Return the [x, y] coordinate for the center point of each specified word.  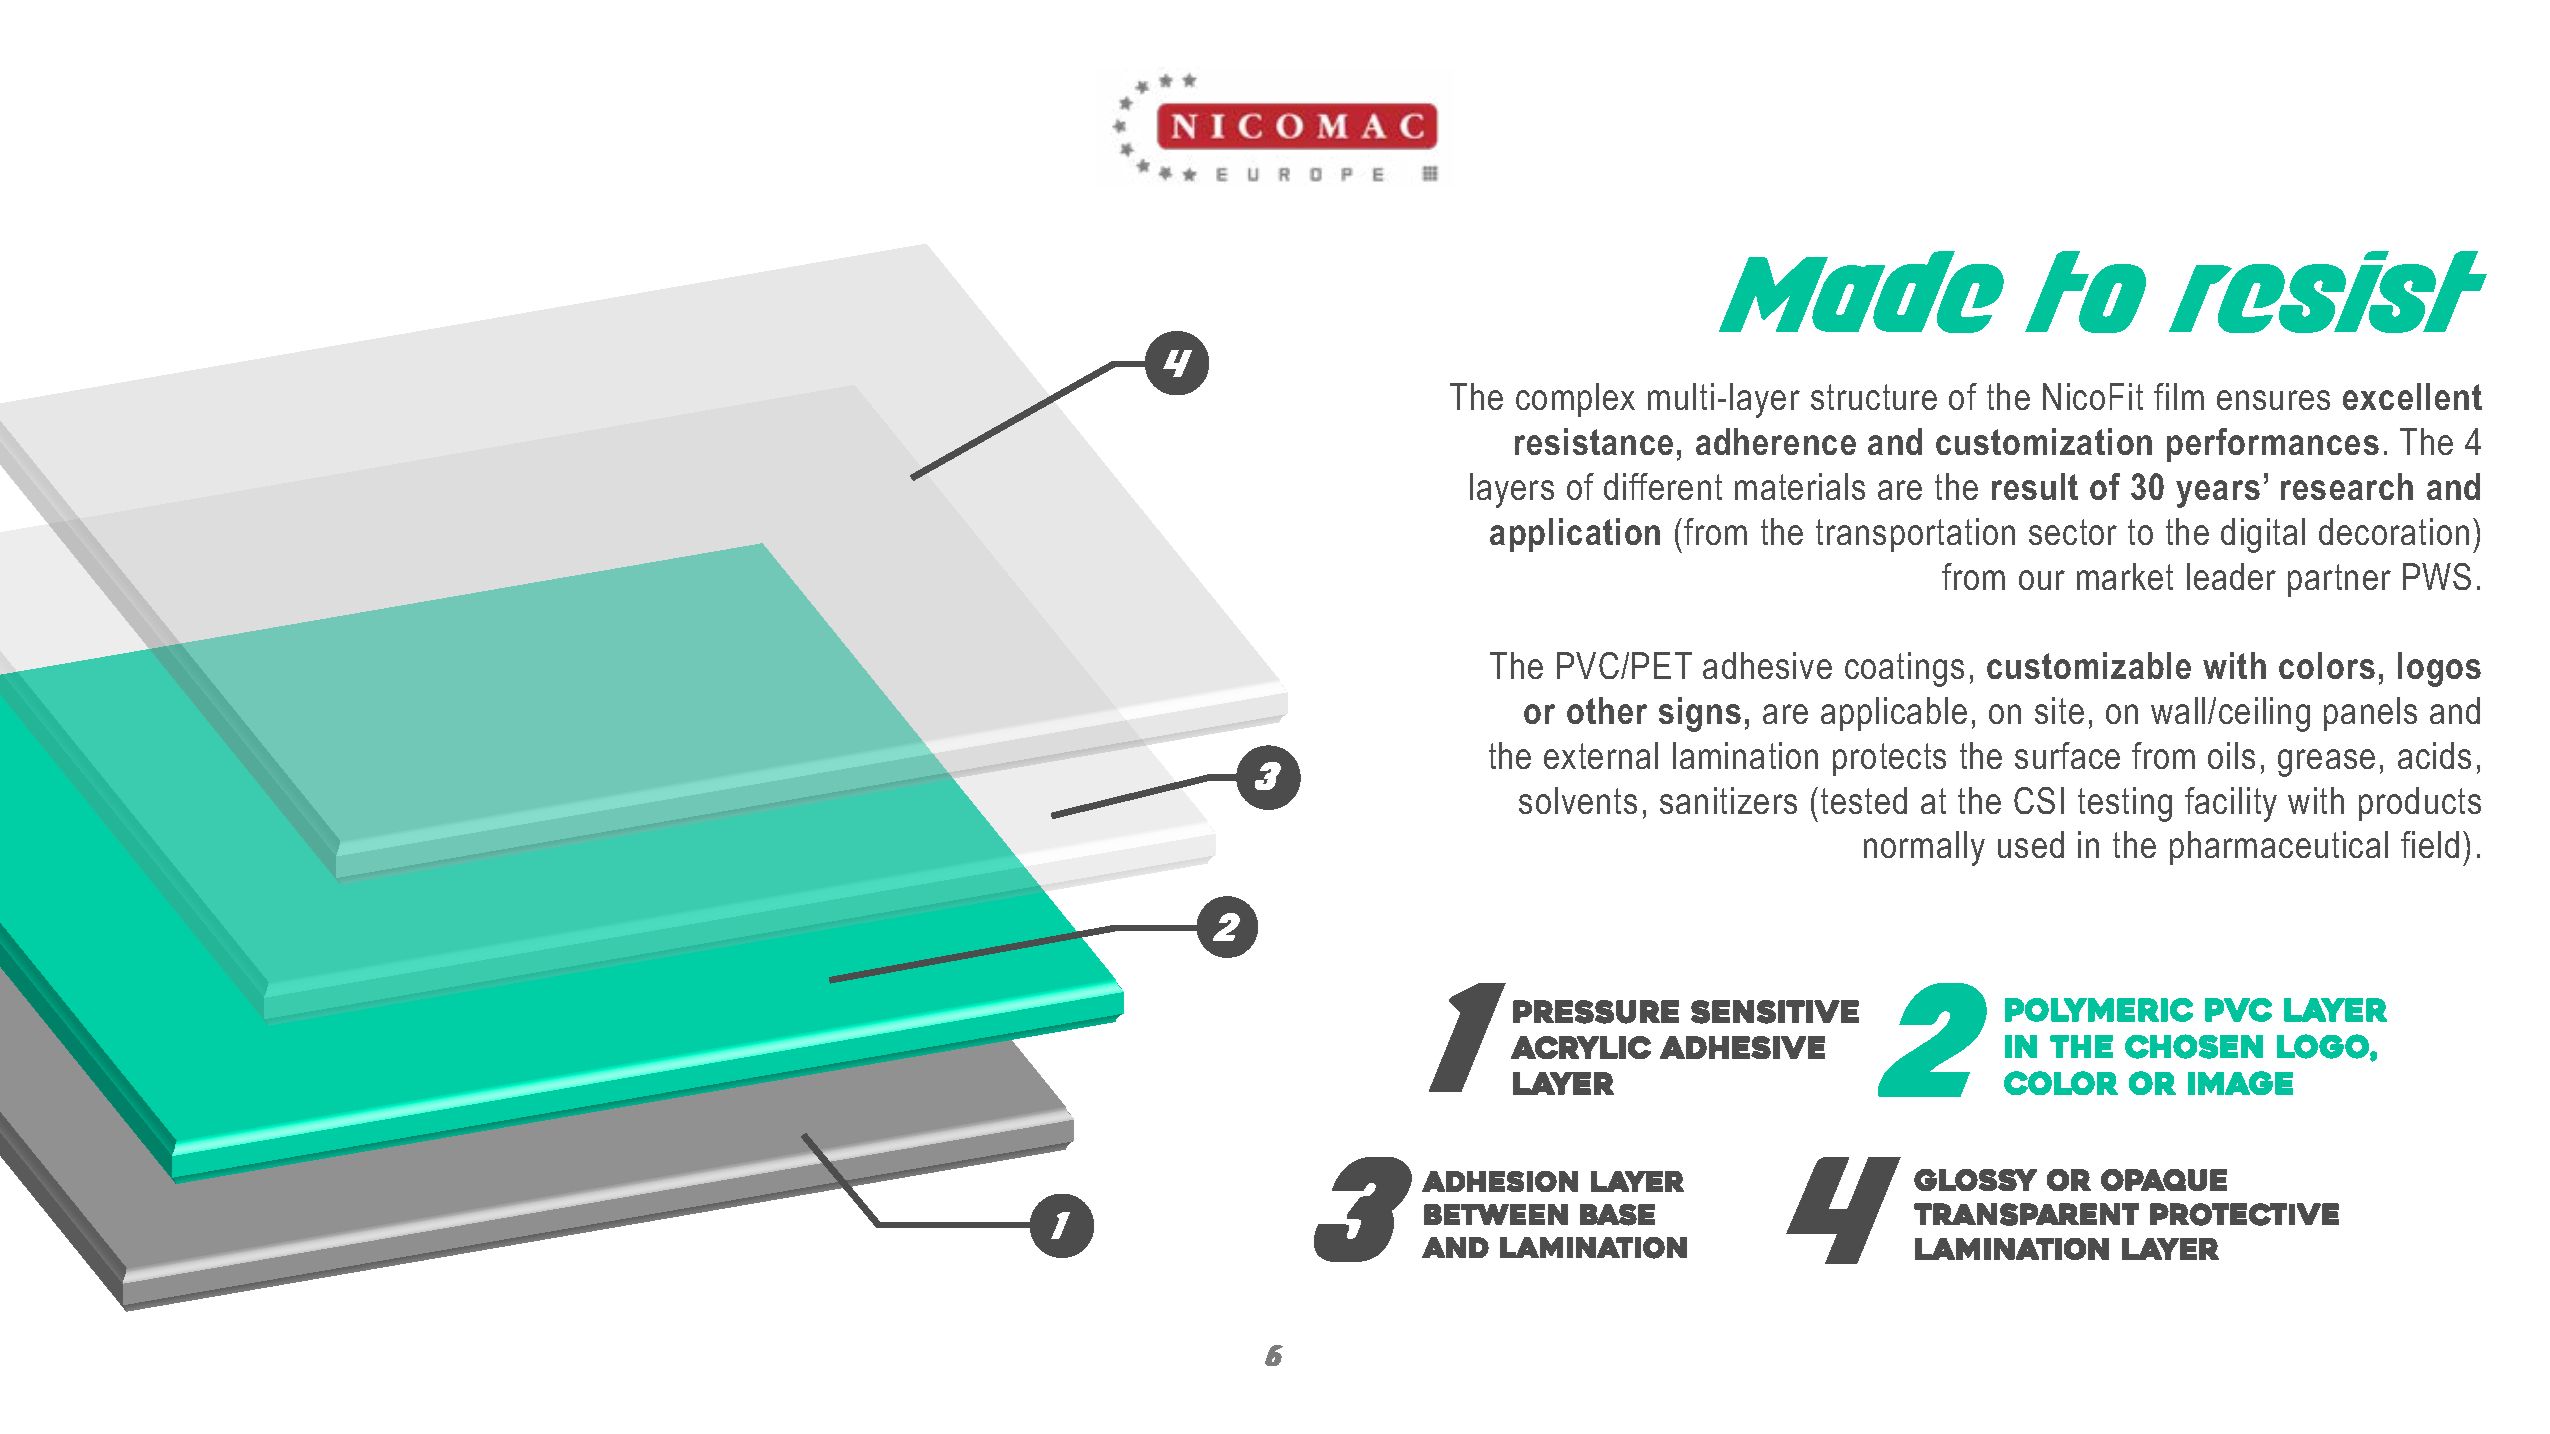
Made [1861, 292]
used [2031, 844]
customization [2044, 441]
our [2042, 580]
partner [2339, 580]
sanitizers [1728, 800]
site [2059, 710]
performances [2273, 445]
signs [1700, 714]
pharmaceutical [2279, 848]
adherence [1776, 441]
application [1575, 535]
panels [2370, 714]
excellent [2412, 396]
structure [1874, 397]
